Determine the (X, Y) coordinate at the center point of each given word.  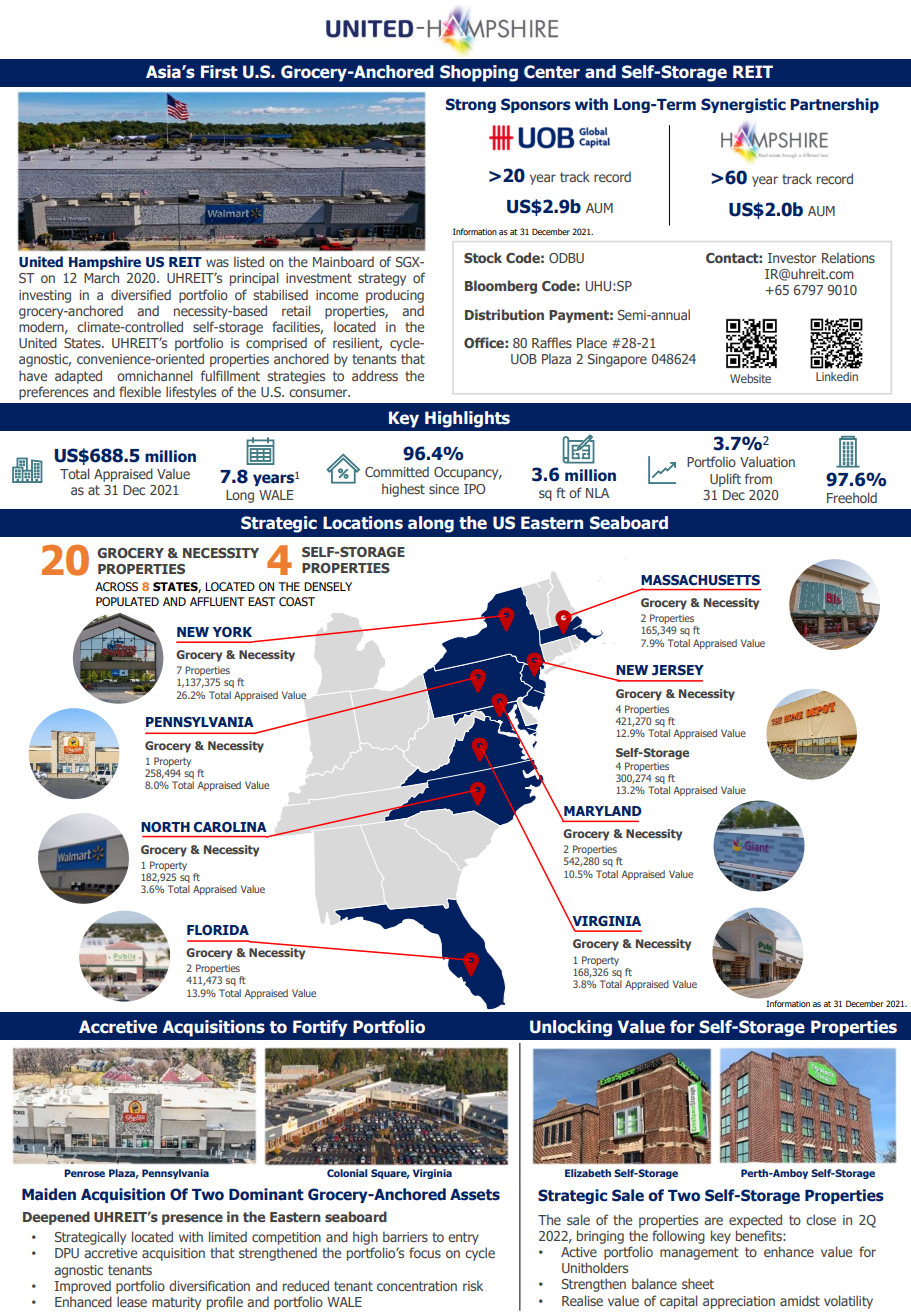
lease (132, 1301)
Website (750, 378)
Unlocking (571, 1028)
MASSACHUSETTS (700, 580)
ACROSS (116, 587)
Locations (363, 523)
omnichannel (155, 375)
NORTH (165, 827)
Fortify (320, 1028)
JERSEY (678, 670)
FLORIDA (218, 930)
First (219, 72)
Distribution (504, 314)
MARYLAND (603, 811)
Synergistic (743, 105)
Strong (471, 105)
